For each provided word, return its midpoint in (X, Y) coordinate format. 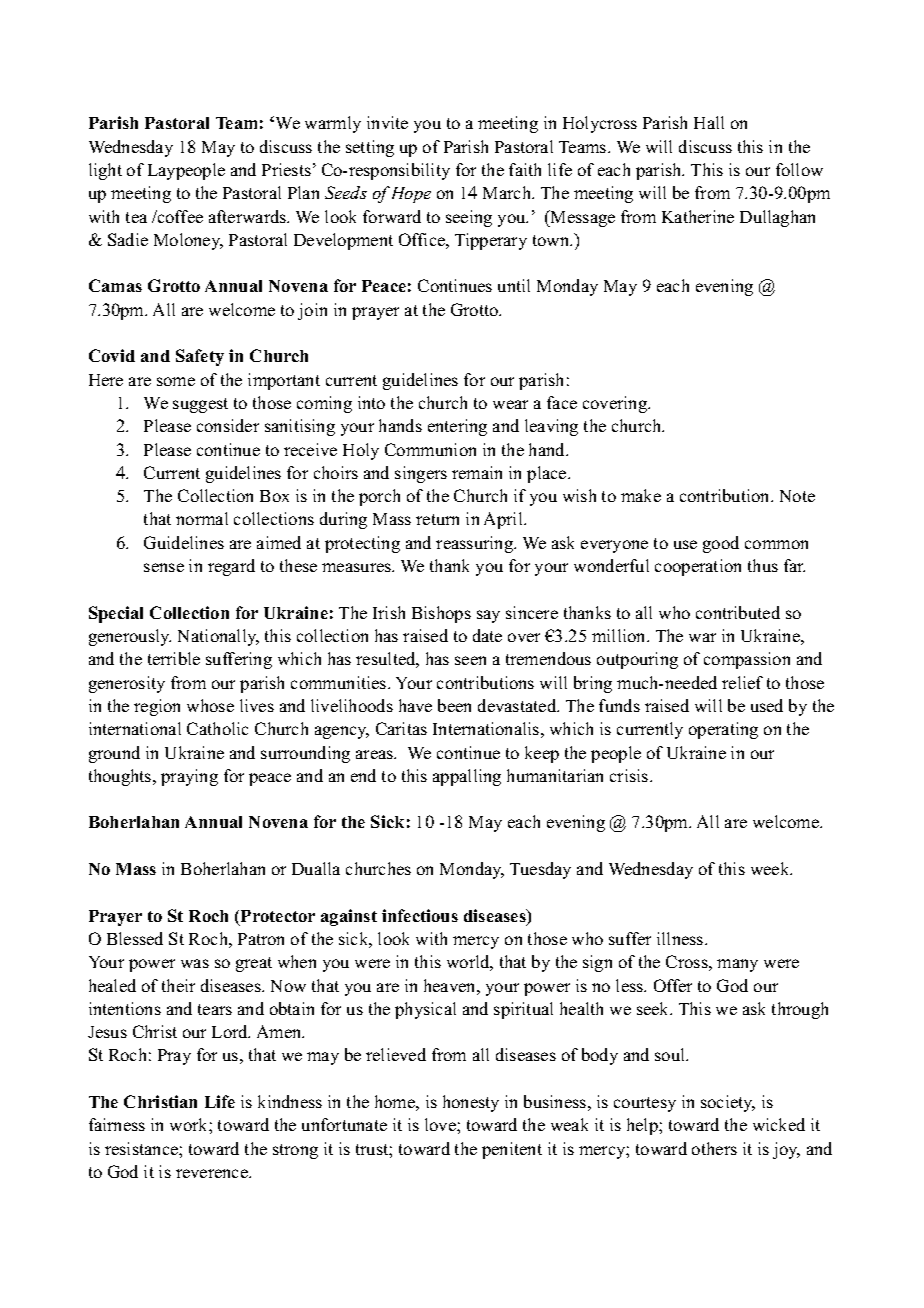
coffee (179, 216)
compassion (747, 660)
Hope (411, 195)
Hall (709, 122)
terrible (174, 658)
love (441, 1124)
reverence (213, 1173)
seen (470, 660)
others (714, 1148)
